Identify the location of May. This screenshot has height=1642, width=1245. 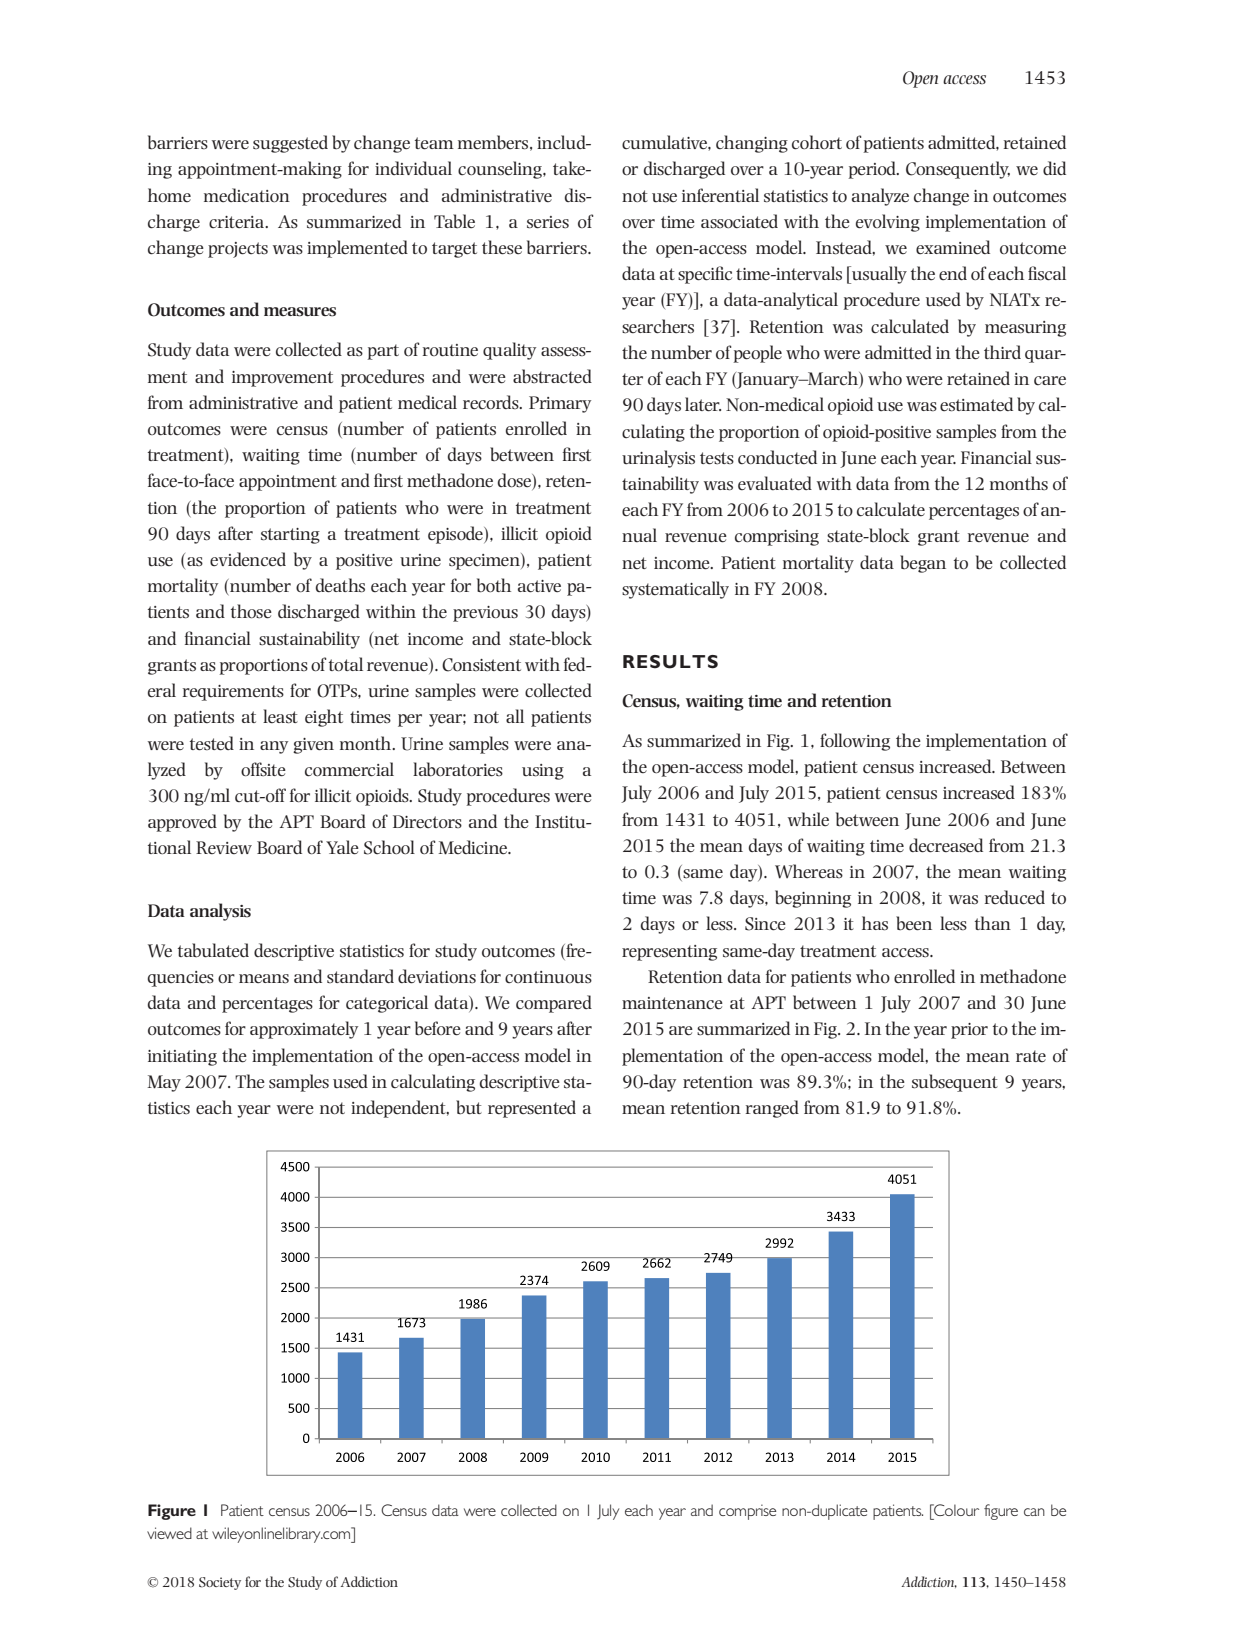
(164, 1083).
